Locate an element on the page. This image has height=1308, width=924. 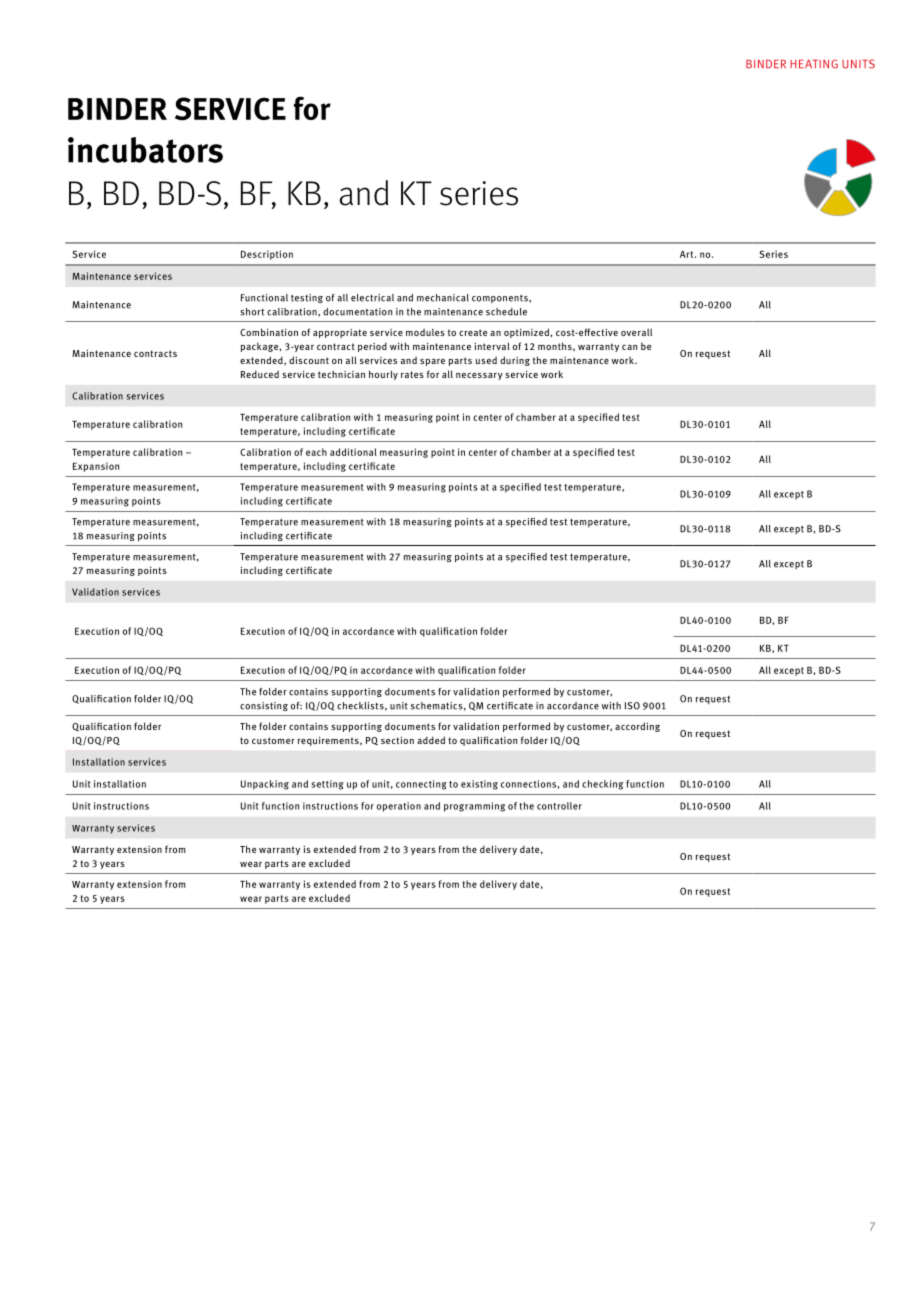
Description is located at coordinates (267, 255).
